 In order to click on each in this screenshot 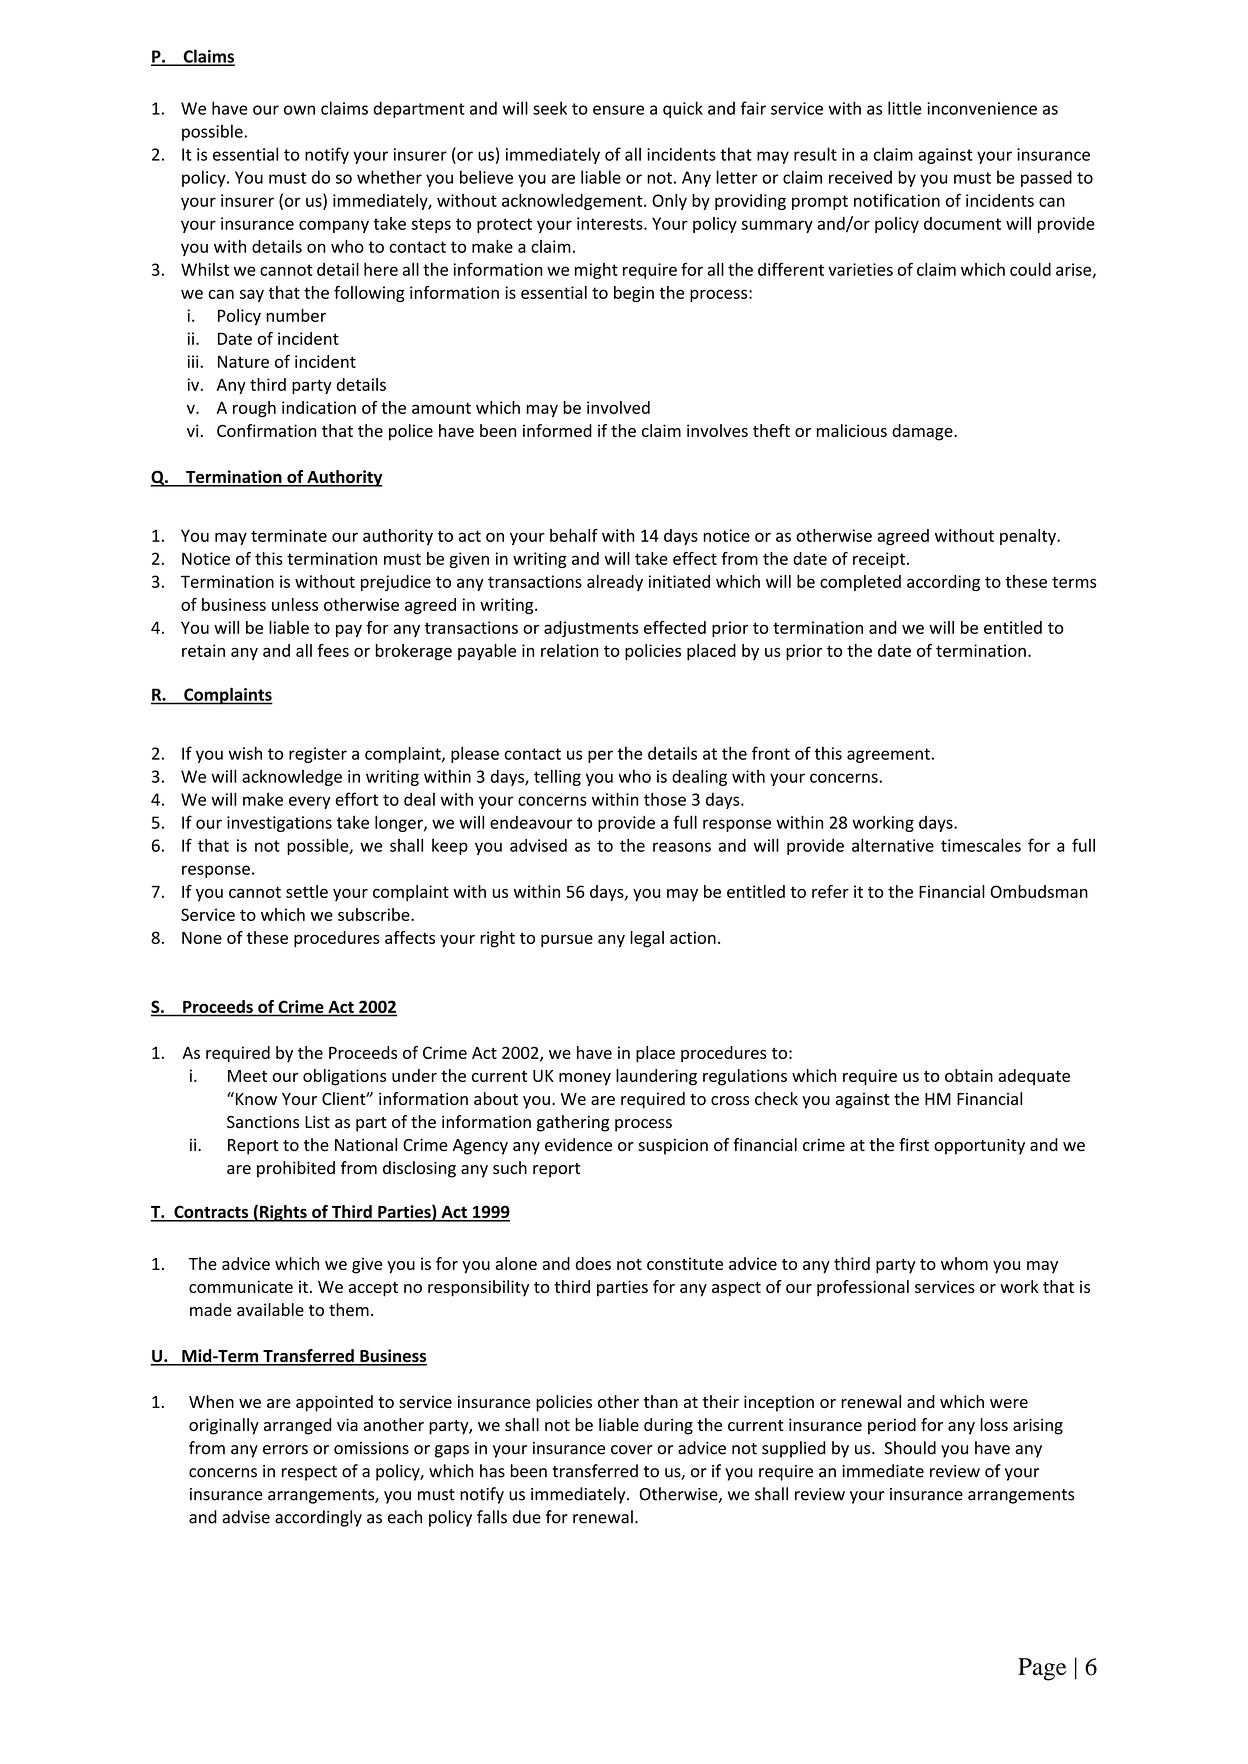, I will do `click(405, 1517)`.
